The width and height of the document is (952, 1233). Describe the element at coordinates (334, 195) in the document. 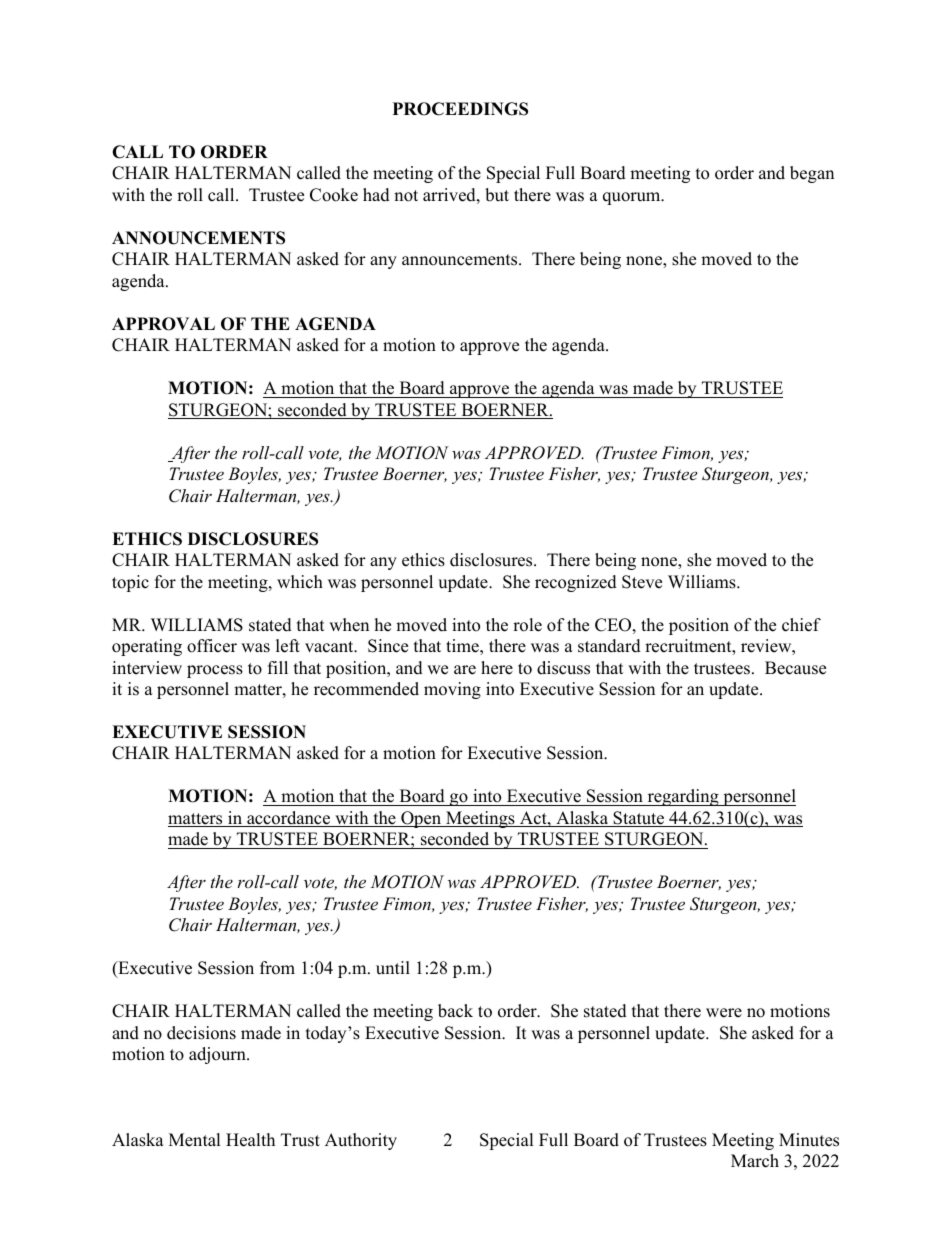

I see `Cooke` at that location.
